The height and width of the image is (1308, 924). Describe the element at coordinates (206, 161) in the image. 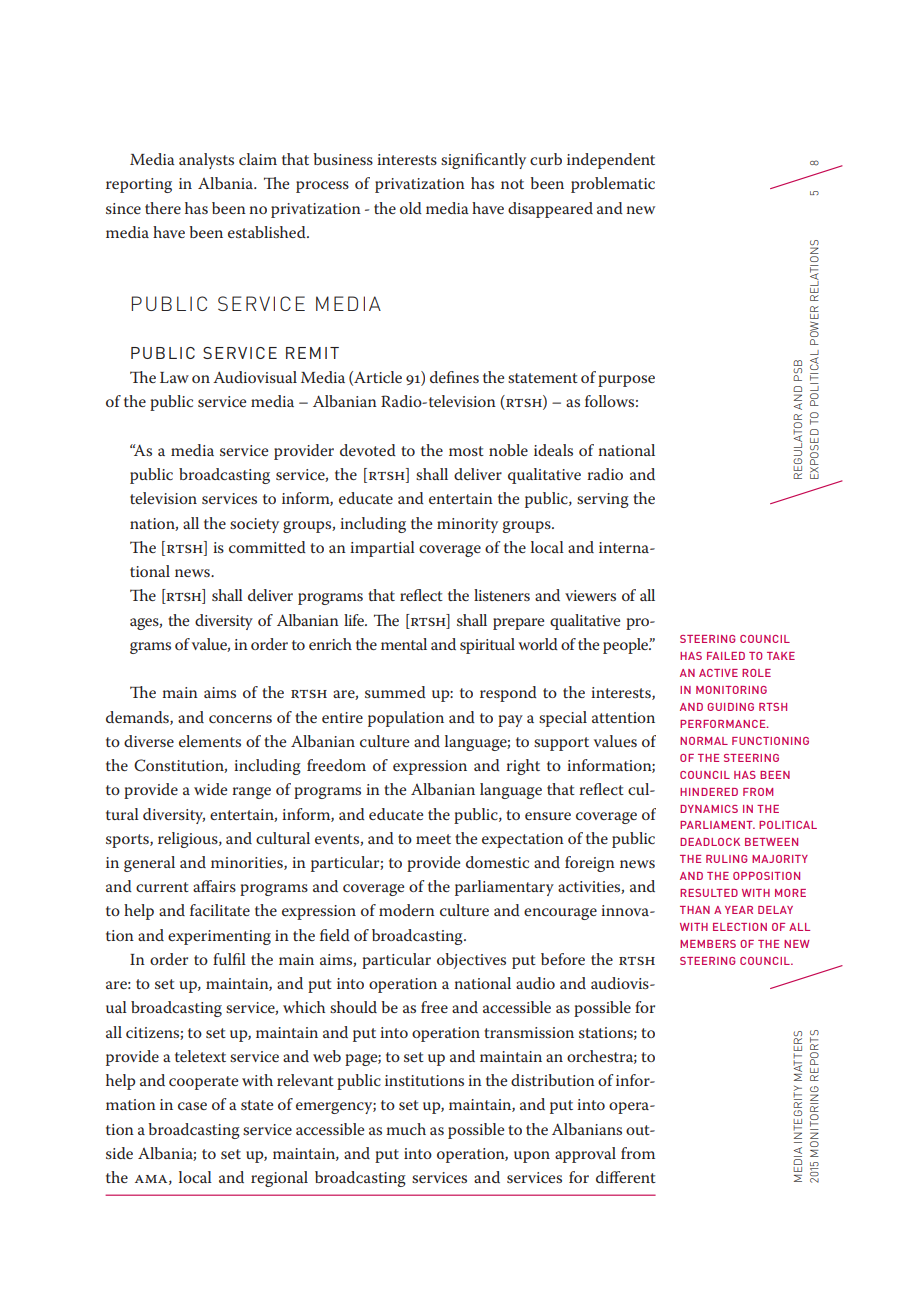

I see `analysts` at that location.
